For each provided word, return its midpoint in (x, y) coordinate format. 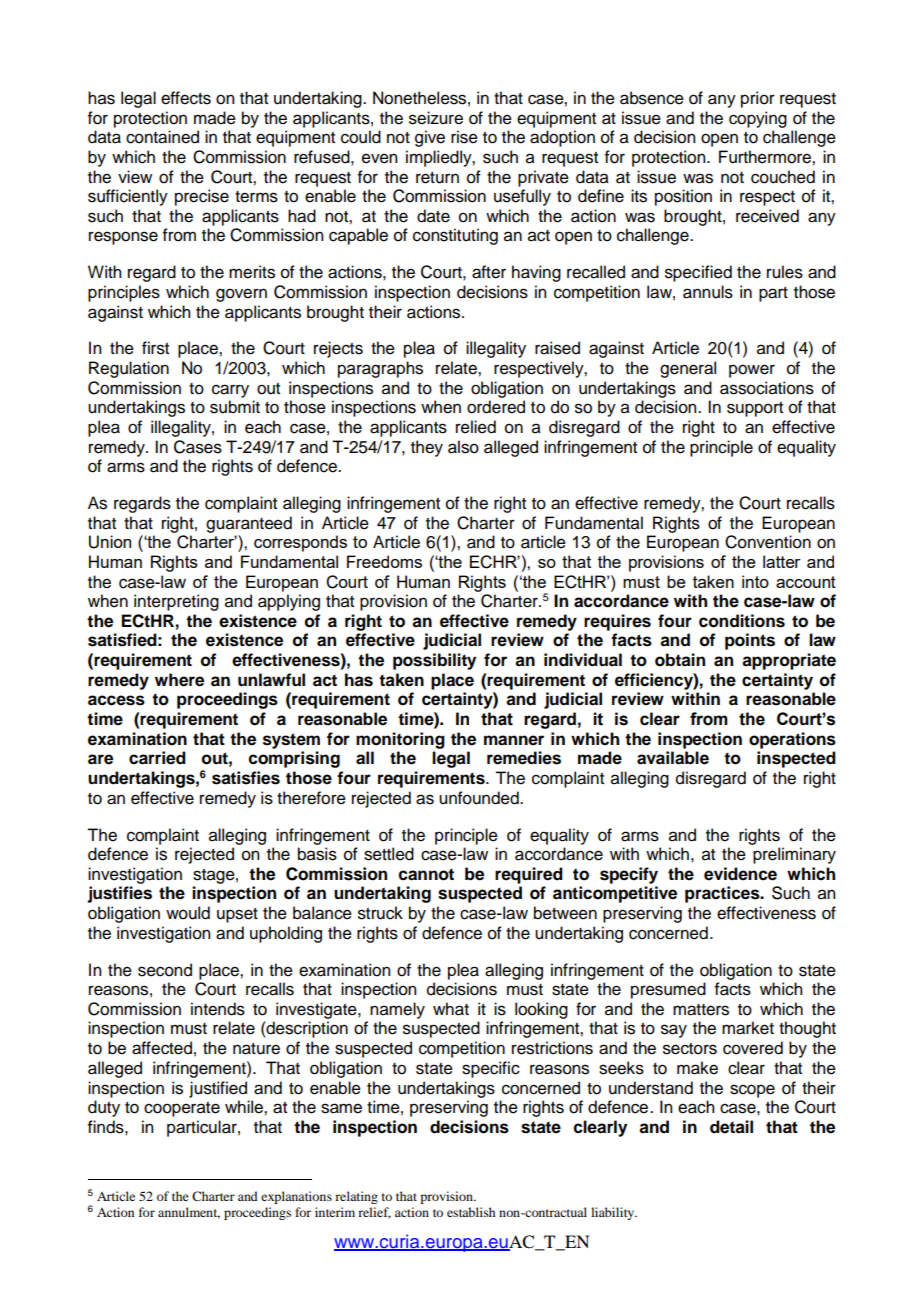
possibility (434, 661)
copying (758, 119)
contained (162, 137)
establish (471, 1212)
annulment (189, 1213)
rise (464, 137)
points (750, 641)
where (179, 680)
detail (731, 1127)
